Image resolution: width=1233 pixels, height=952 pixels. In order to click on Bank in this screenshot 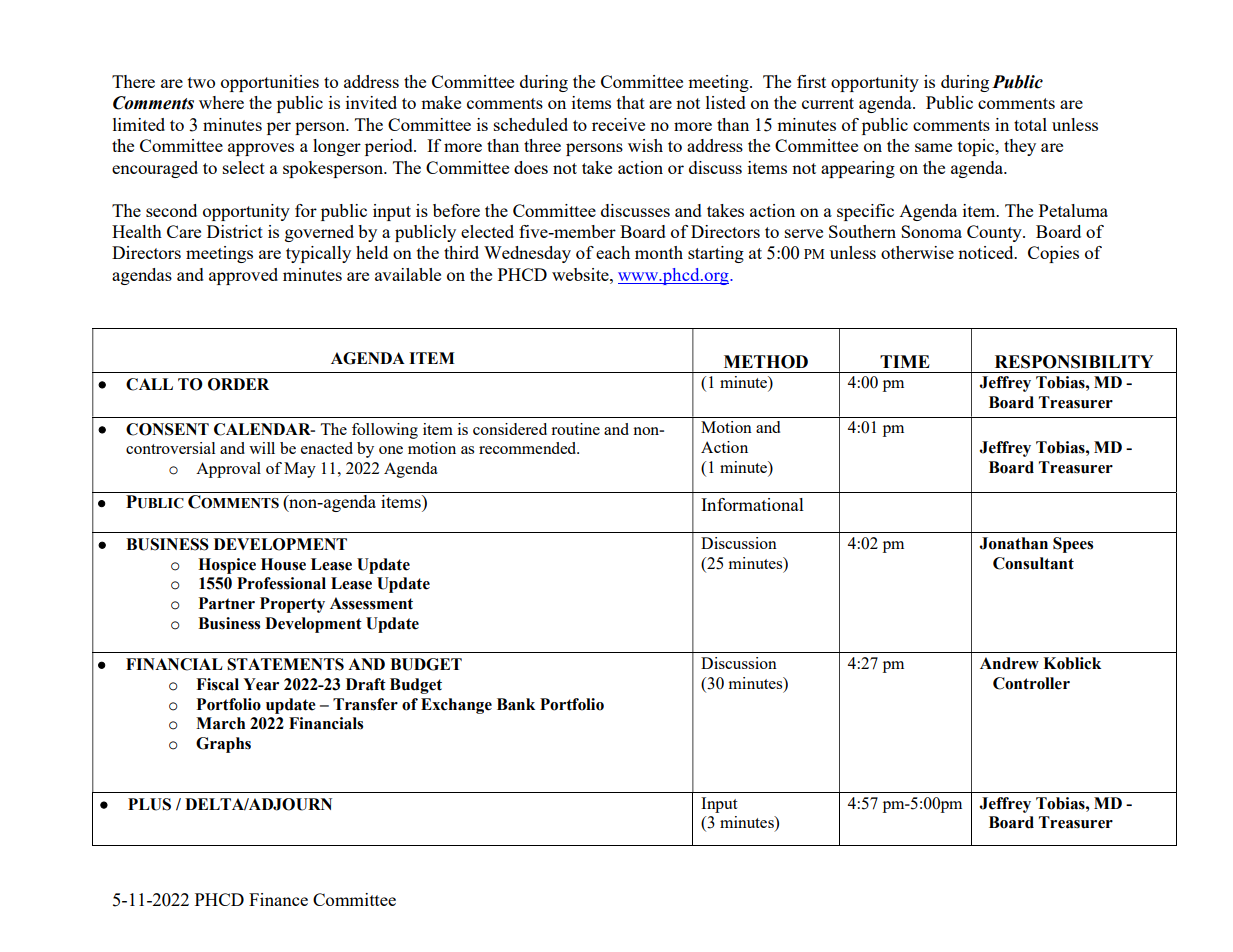, I will do `click(516, 704)`.
